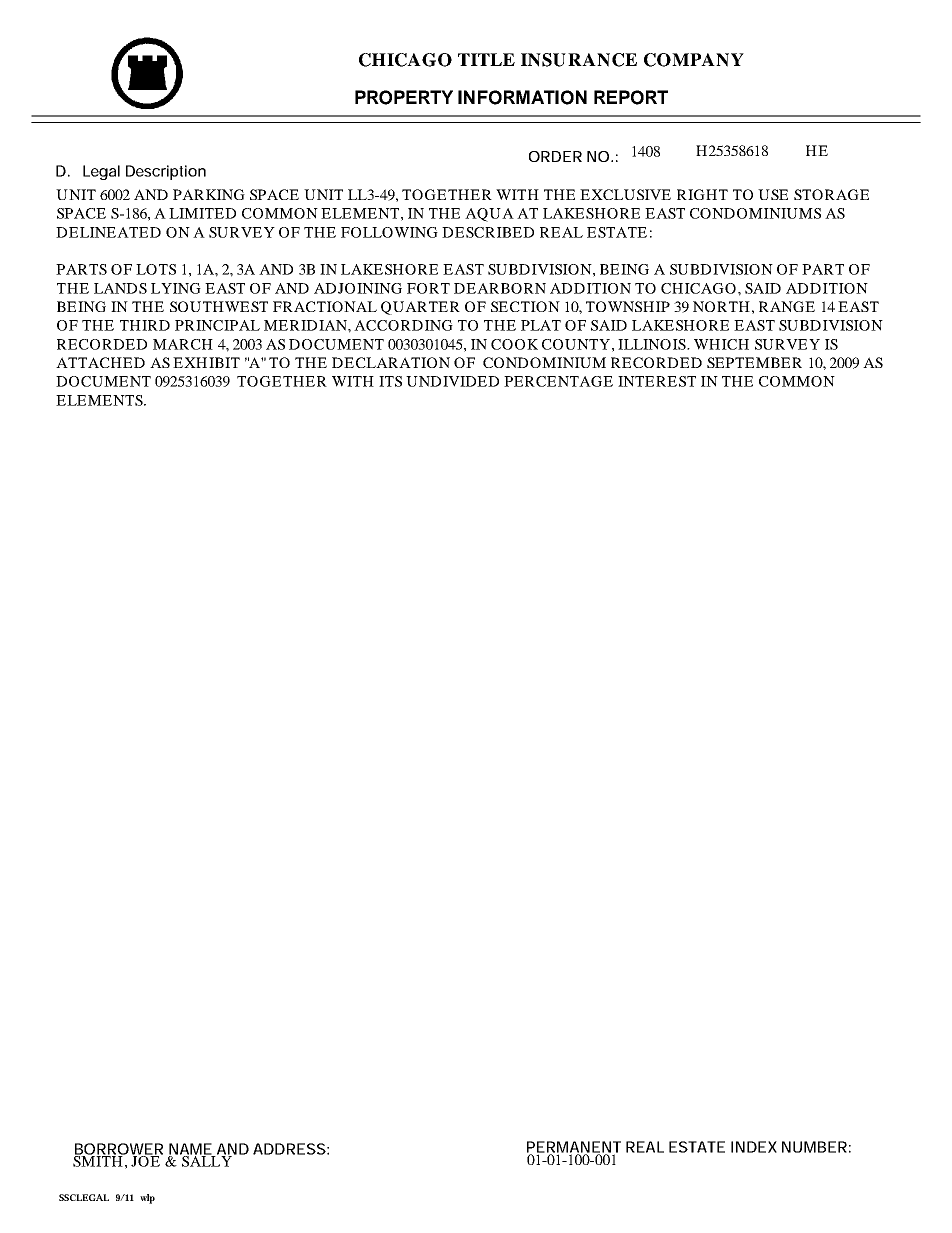 The height and width of the page is (1233, 952). Describe the element at coordinates (694, 60) in the page. I see `COMPANY` at that location.
